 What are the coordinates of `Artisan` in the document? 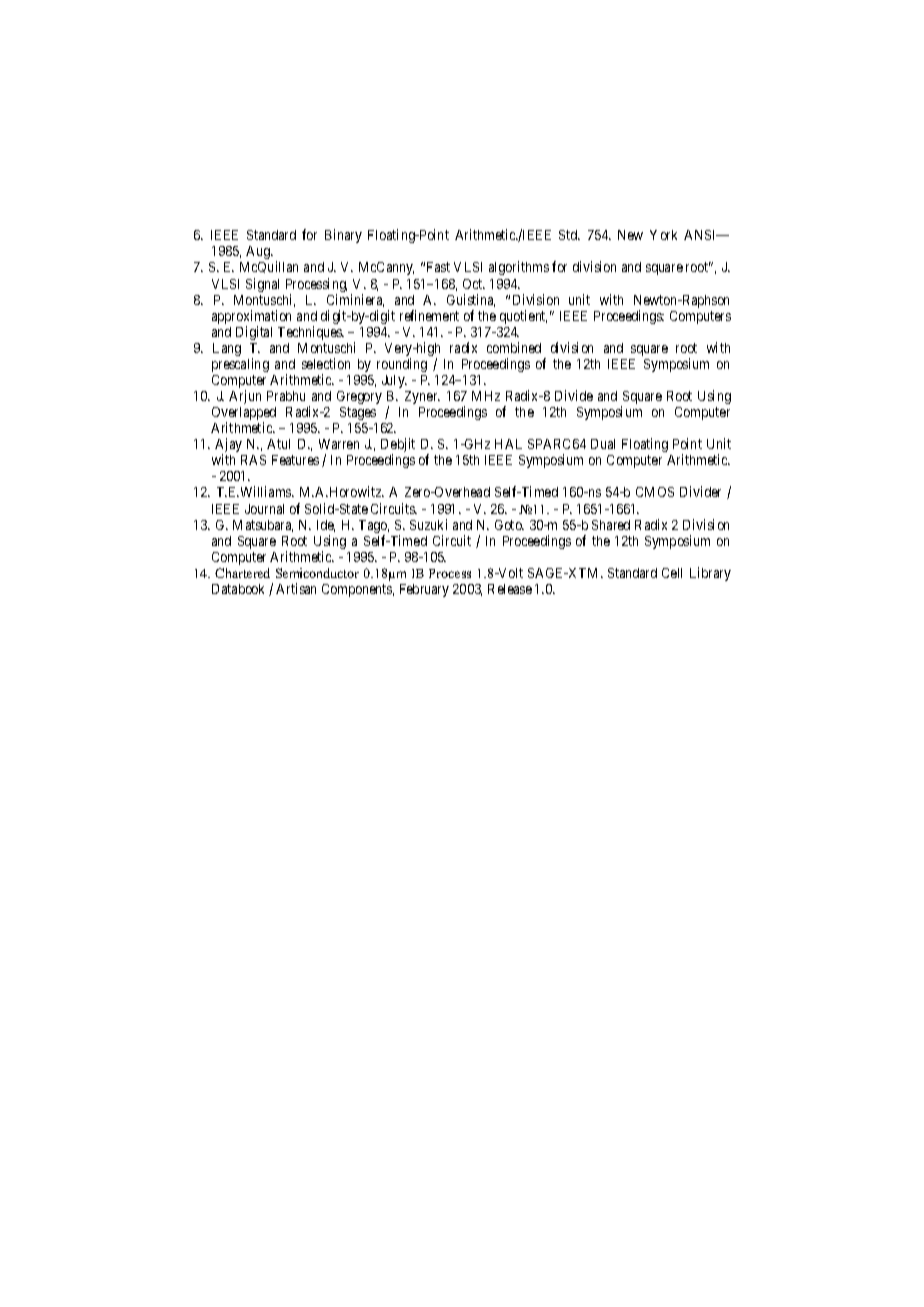 It's located at (296, 588).
